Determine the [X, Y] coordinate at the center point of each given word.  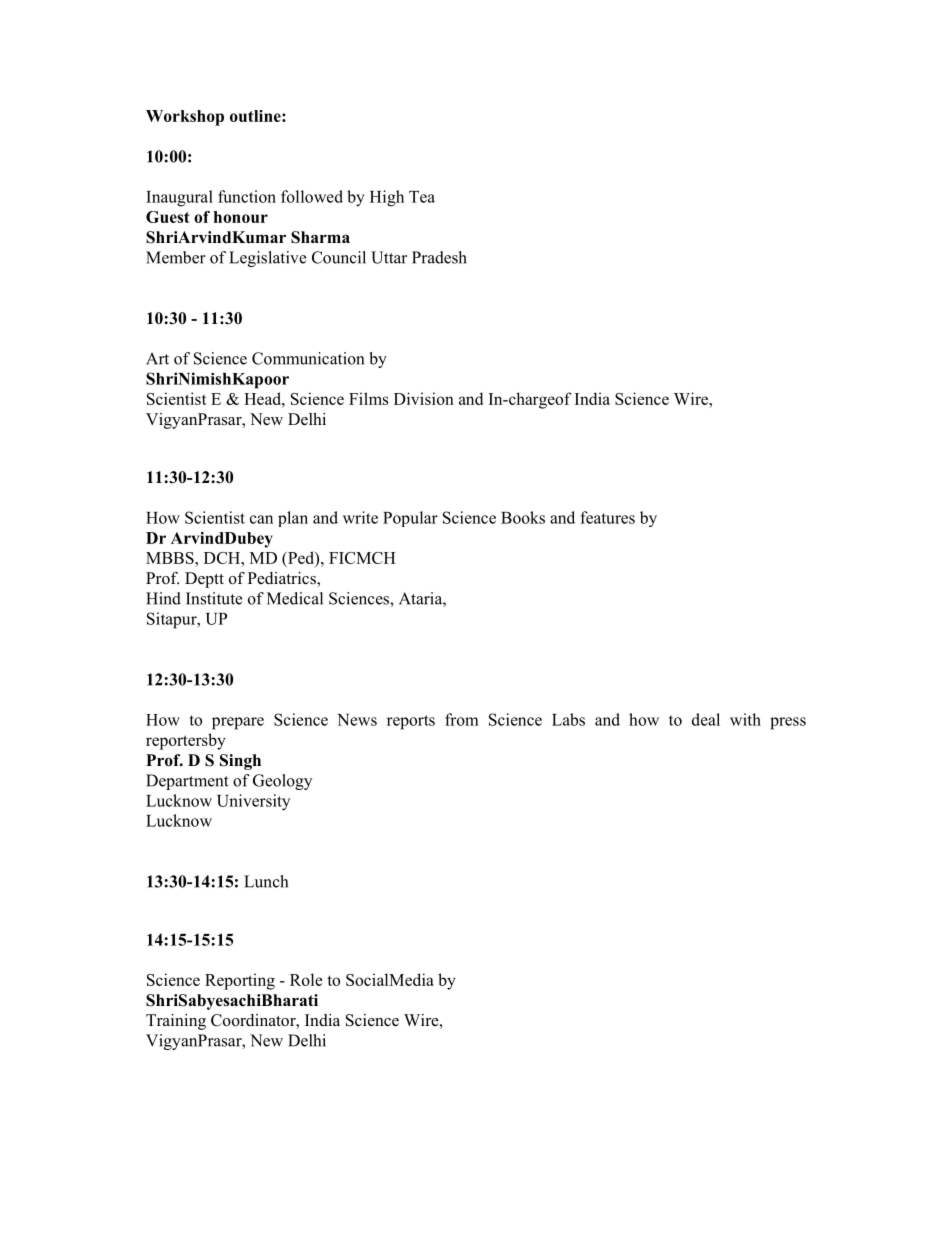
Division [424, 398]
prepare [238, 723]
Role [306, 979]
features [607, 517]
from [462, 719]
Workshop [185, 118]
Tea [422, 197]
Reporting [240, 981]
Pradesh [439, 257]
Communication [308, 358]
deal [706, 719]
